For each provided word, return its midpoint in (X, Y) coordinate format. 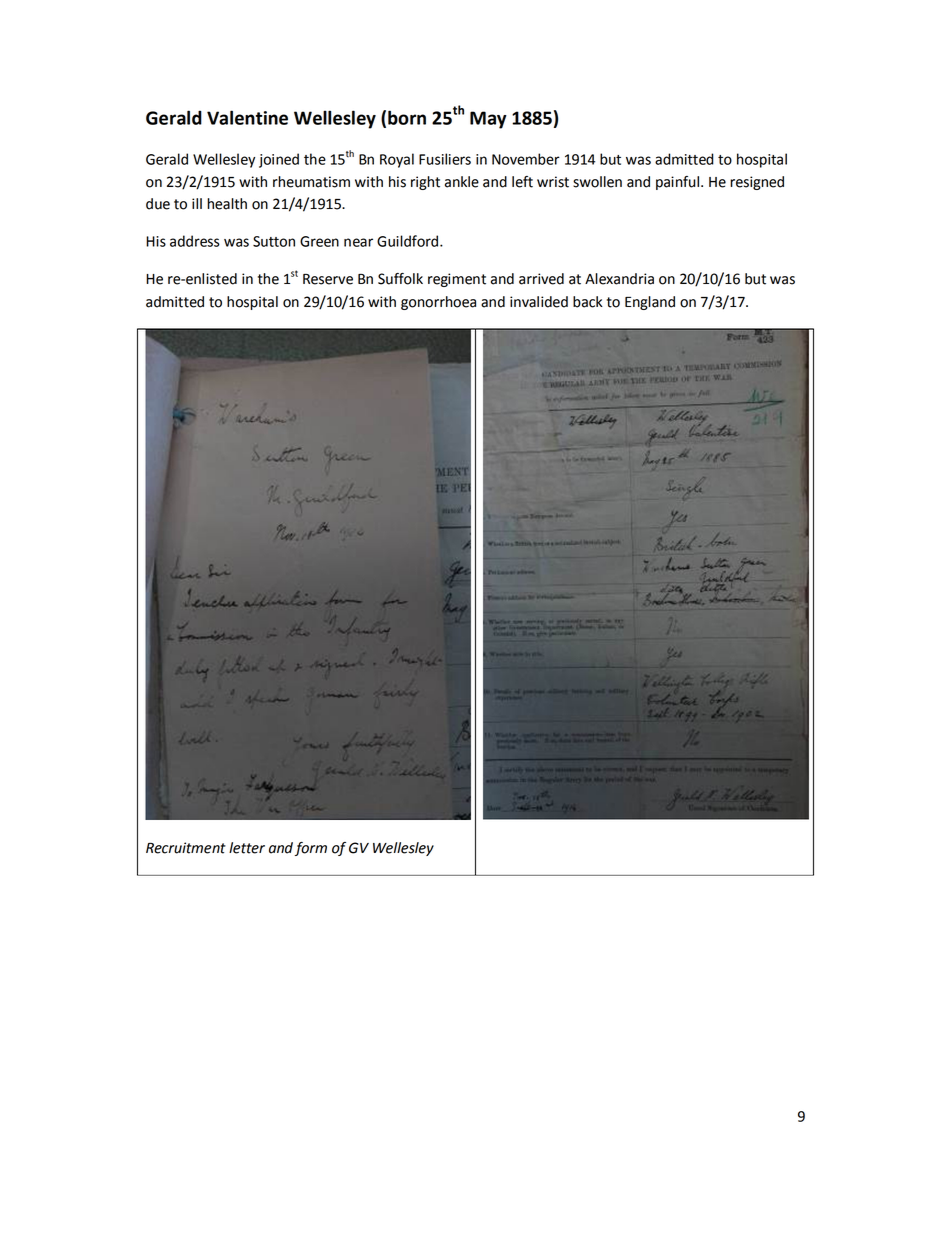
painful (679, 183)
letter (247, 848)
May (488, 120)
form (311, 849)
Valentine (247, 117)
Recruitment (186, 848)
